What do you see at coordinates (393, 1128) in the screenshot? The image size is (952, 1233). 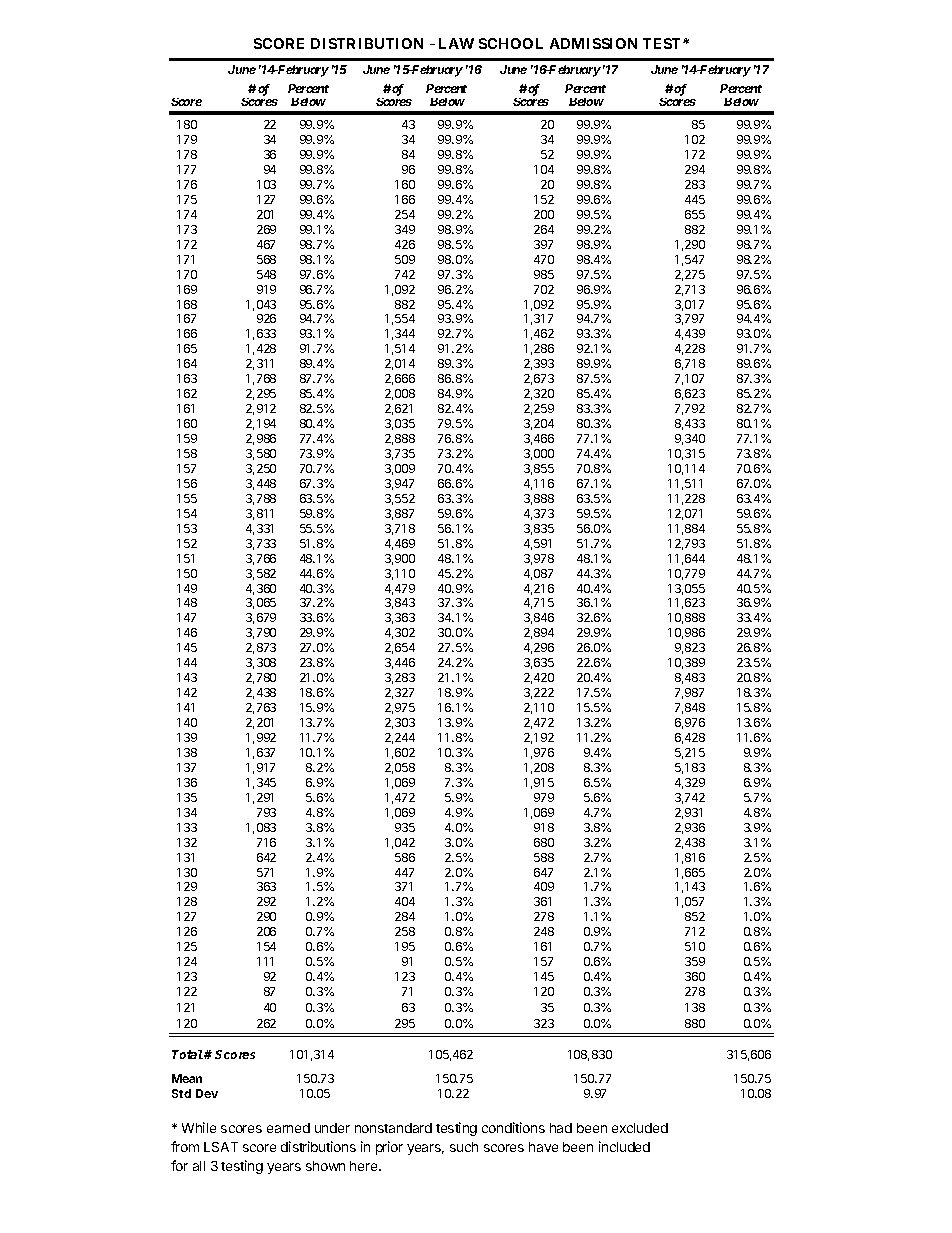 I see `nonstandard` at bounding box center [393, 1128].
